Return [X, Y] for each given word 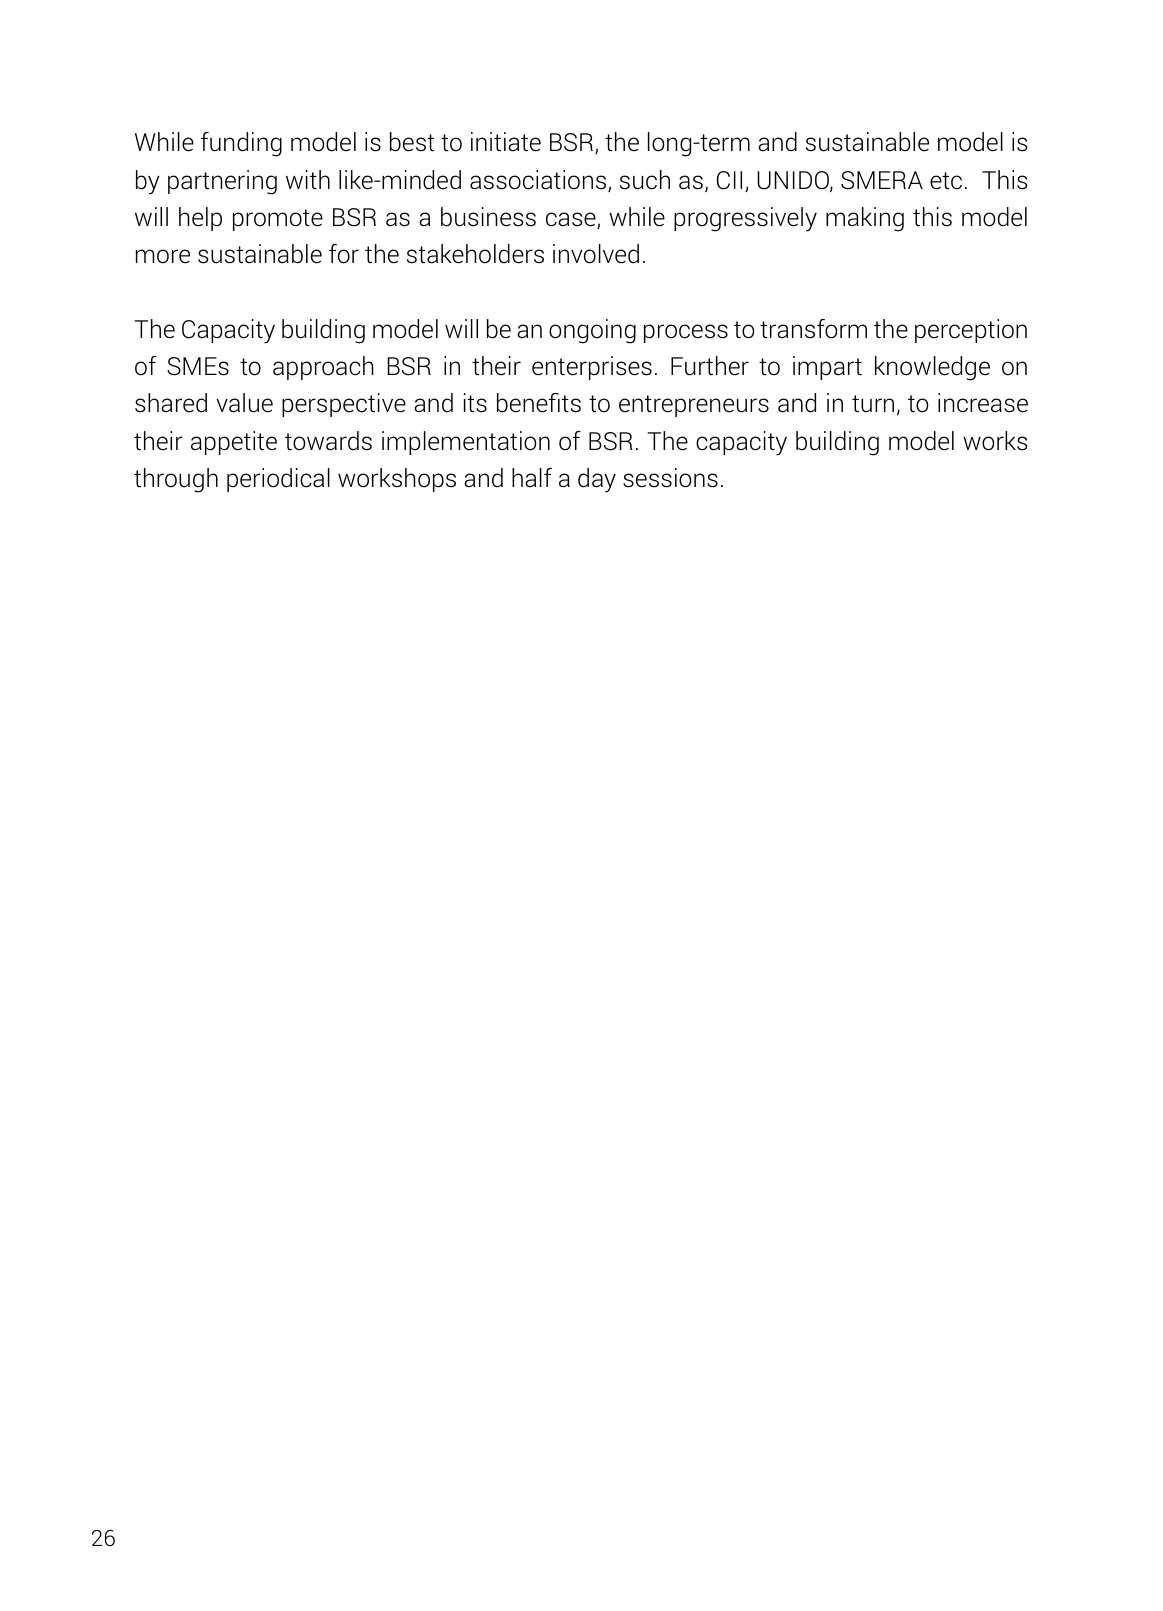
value [244, 403]
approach [323, 368]
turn [873, 404]
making [865, 219]
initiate [506, 142]
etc [946, 181]
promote [278, 220]
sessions [670, 478]
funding [241, 144]
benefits [539, 403]
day [597, 480]
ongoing [592, 331]
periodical [278, 480]
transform [813, 329]
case [572, 220]
